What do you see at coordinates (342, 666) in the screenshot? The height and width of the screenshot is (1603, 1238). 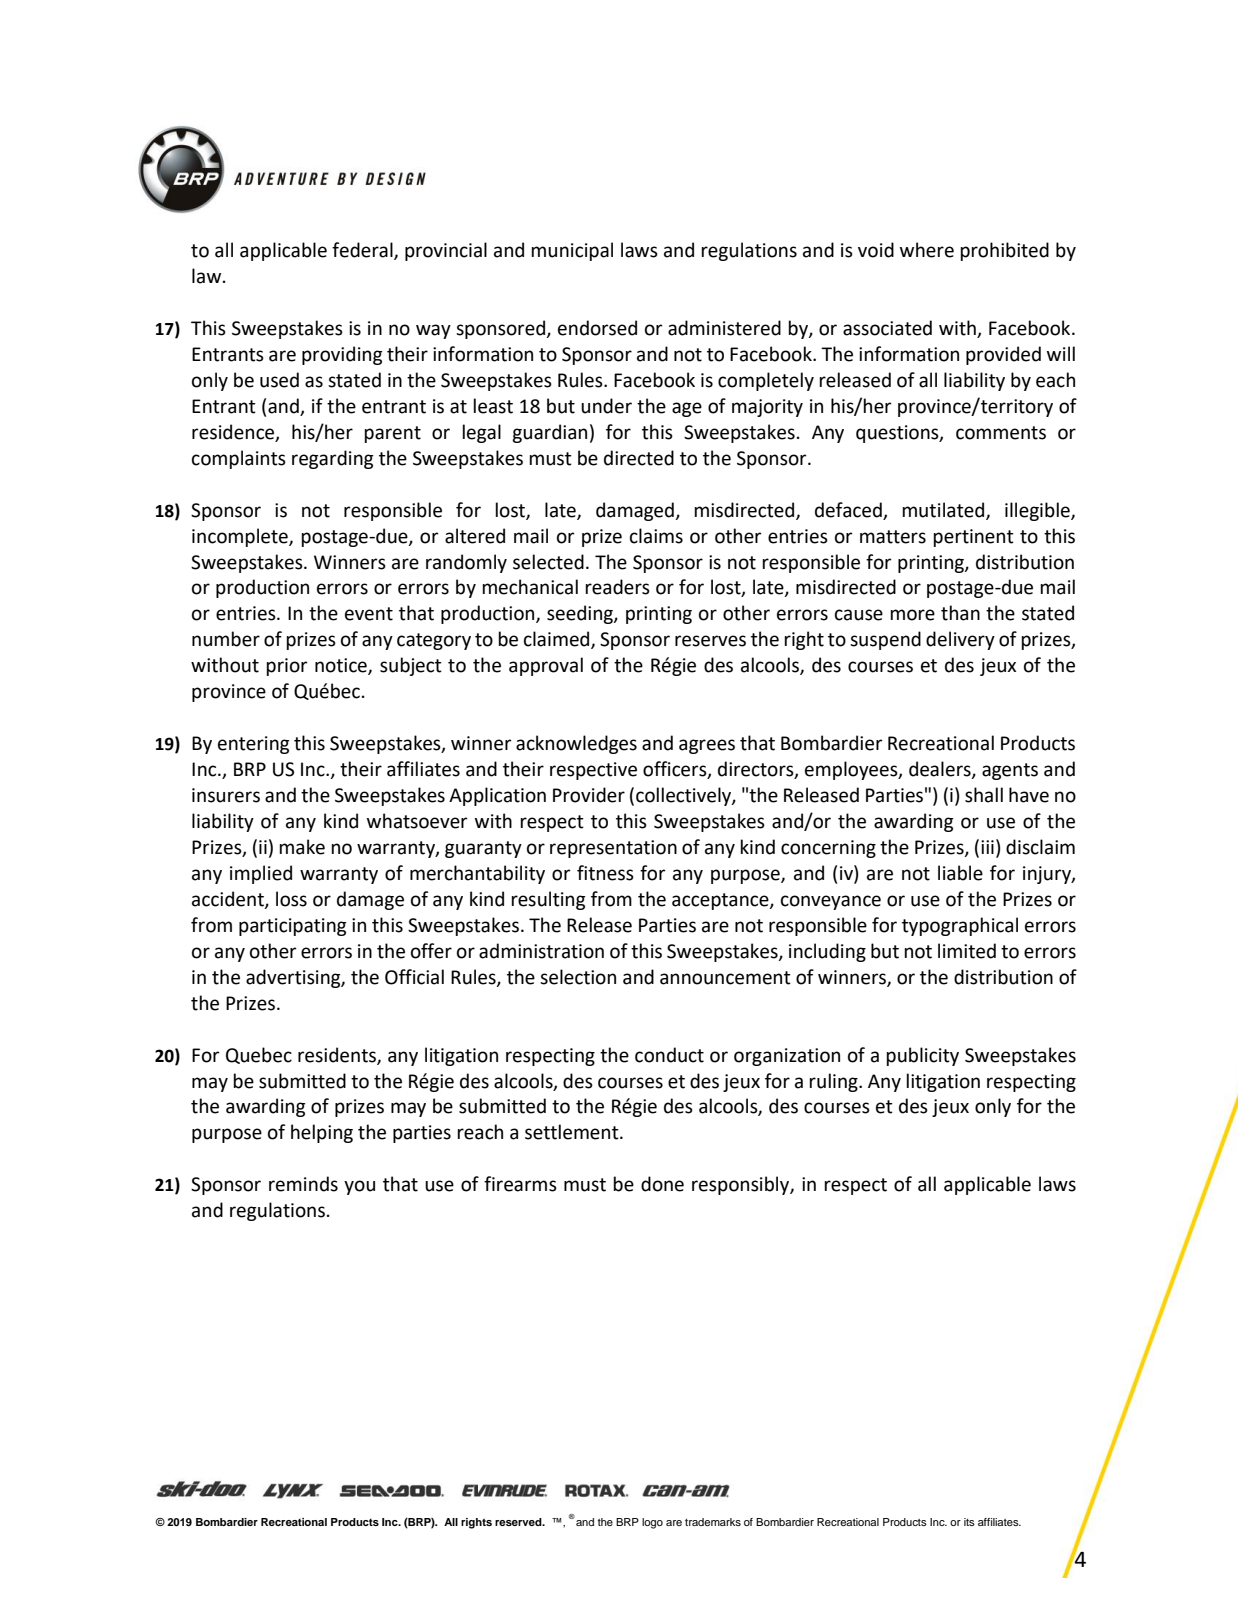 I see `notice` at bounding box center [342, 666].
